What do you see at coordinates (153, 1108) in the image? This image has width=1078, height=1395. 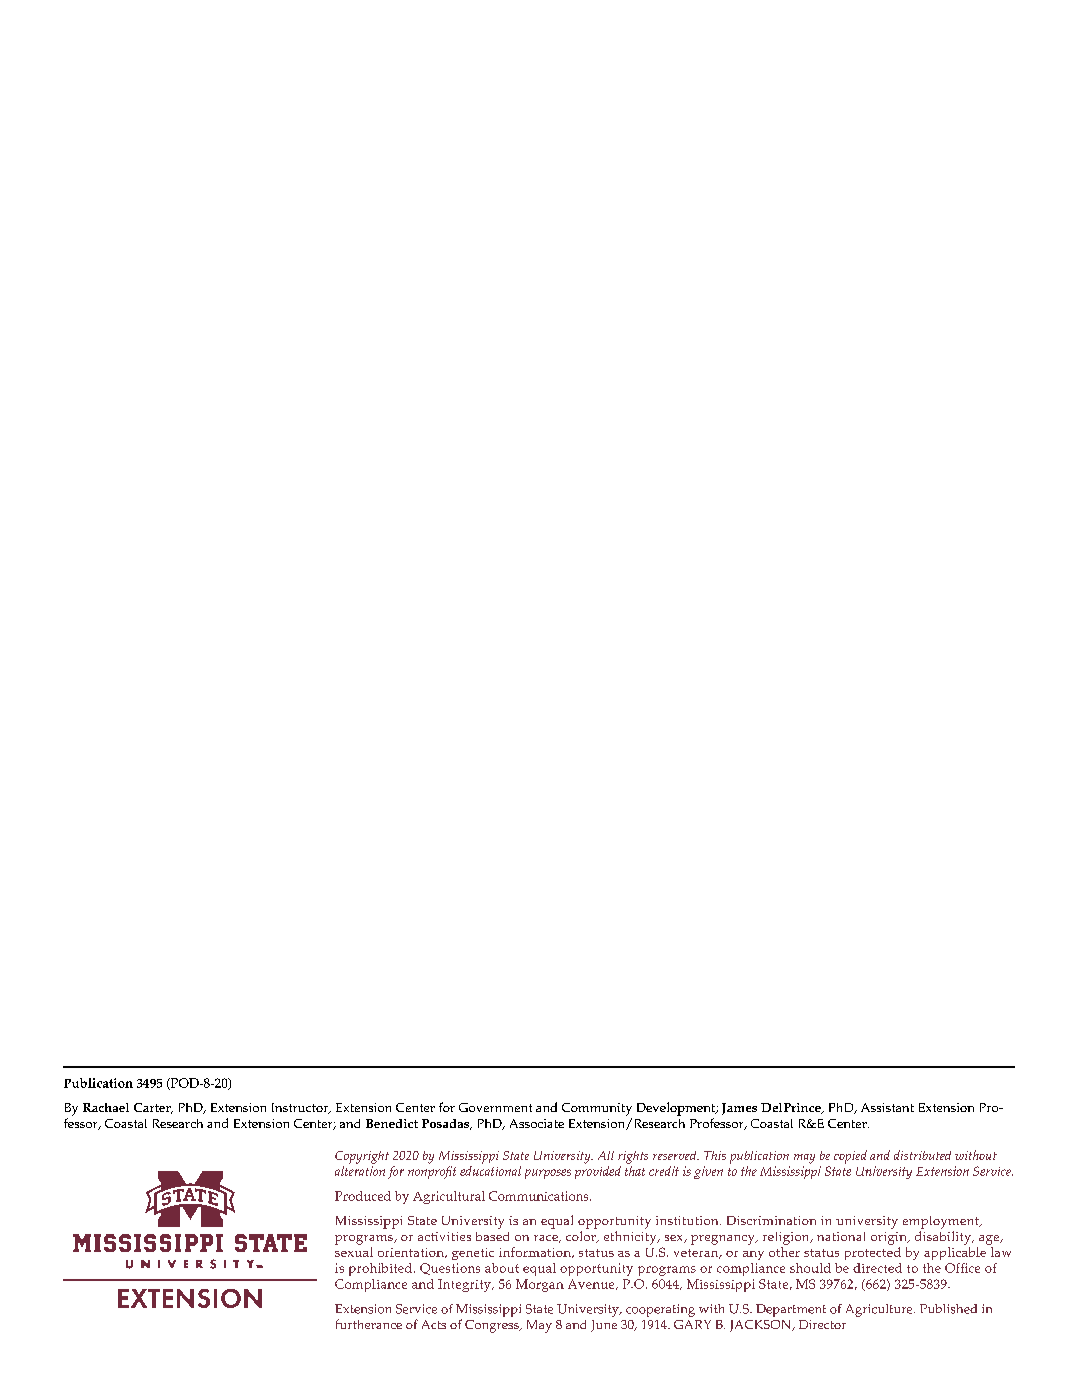 I see `Carter` at bounding box center [153, 1108].
